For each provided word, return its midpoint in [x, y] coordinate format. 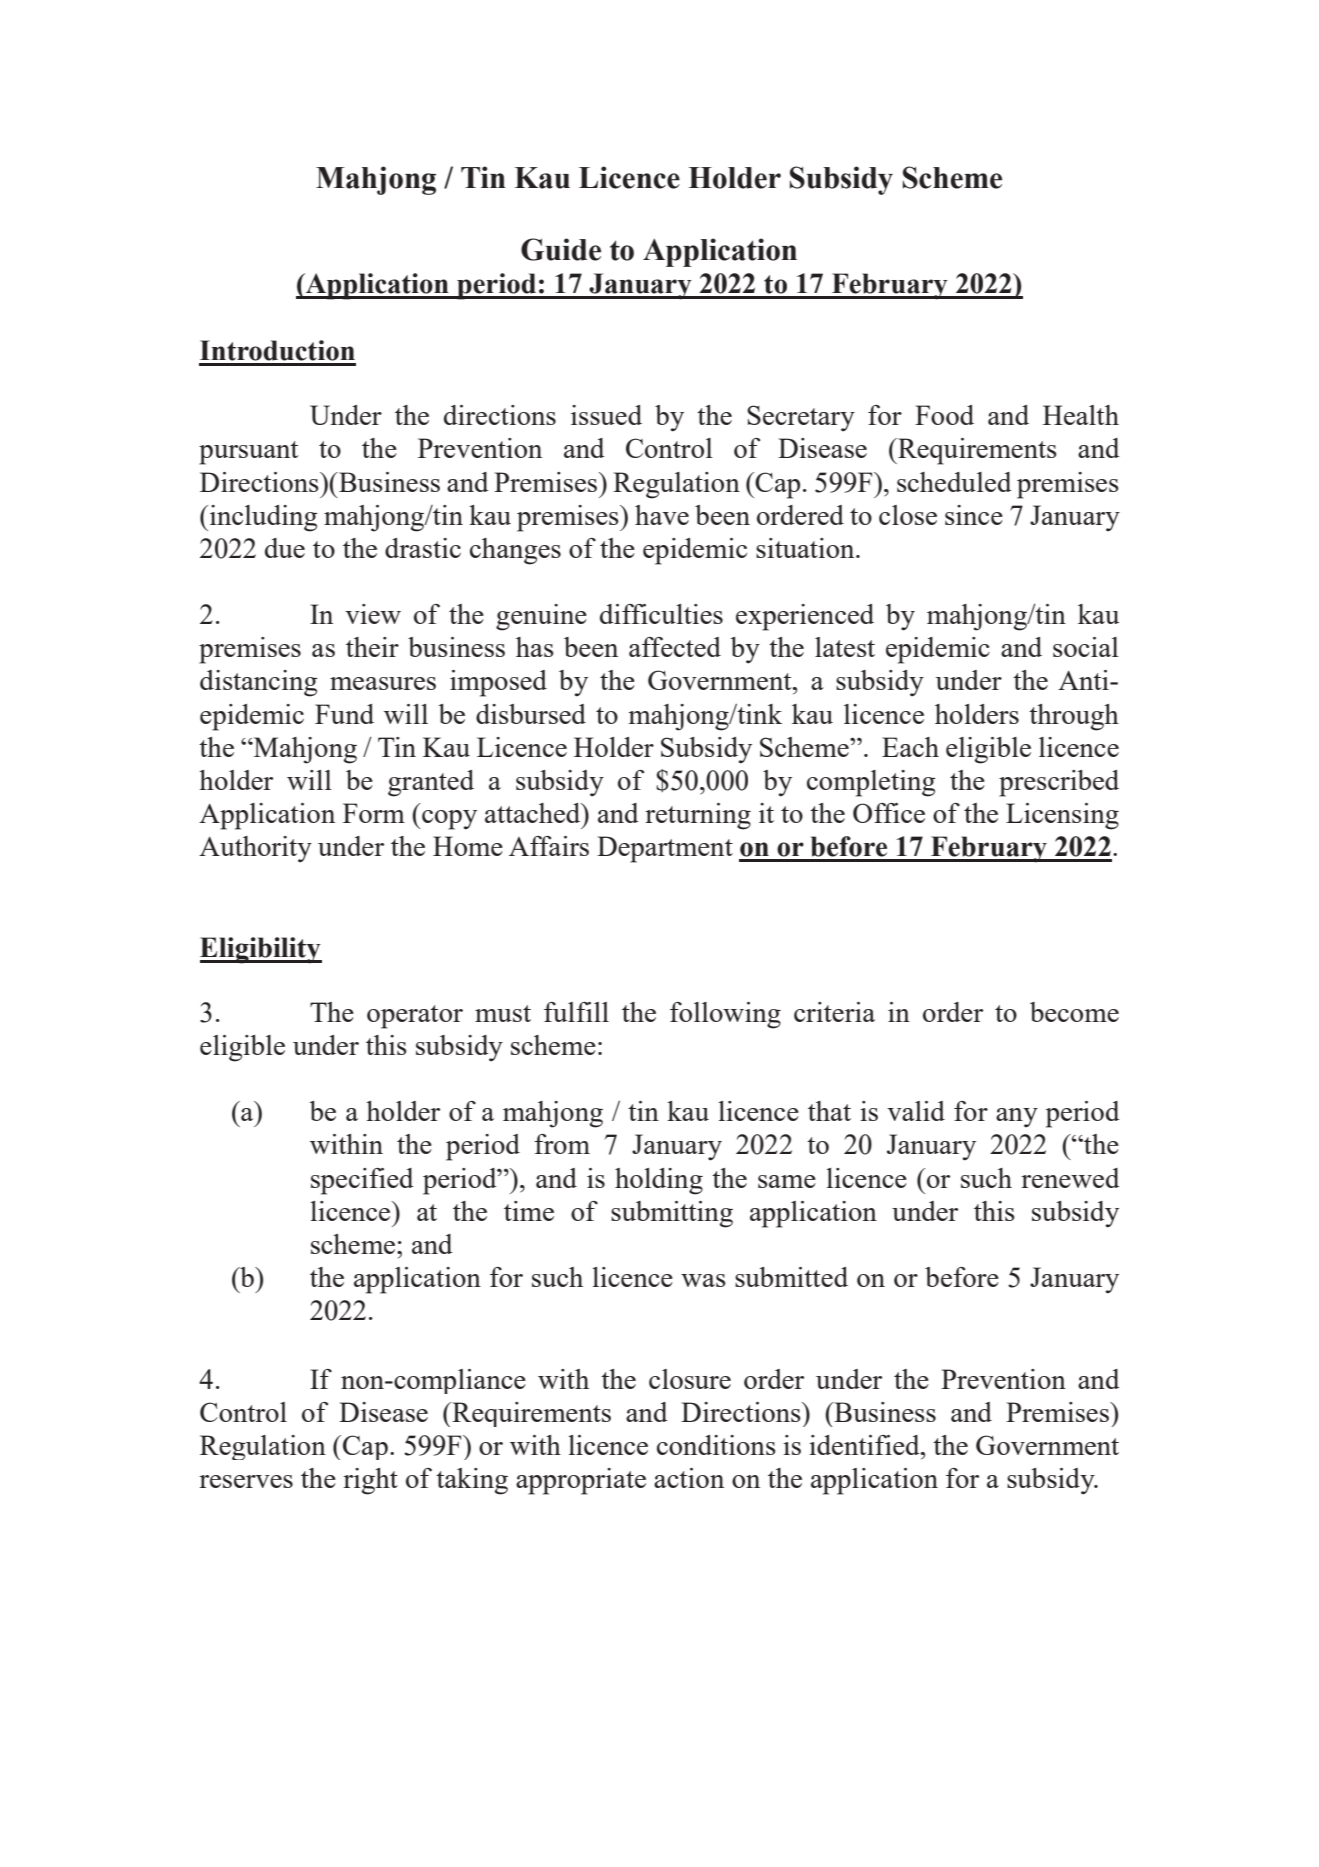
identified [865, 1445]
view [373, 614]
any [1017, 1117]
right [370, 1481]
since [974, 515]
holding [659, 1181]
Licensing [1062, 816]
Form [374, 813]
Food [944, 415]
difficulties [661, 614]
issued [606, 415]
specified [362, 1181]
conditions [716, 1445]
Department [665, 849]
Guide [561, 249]
